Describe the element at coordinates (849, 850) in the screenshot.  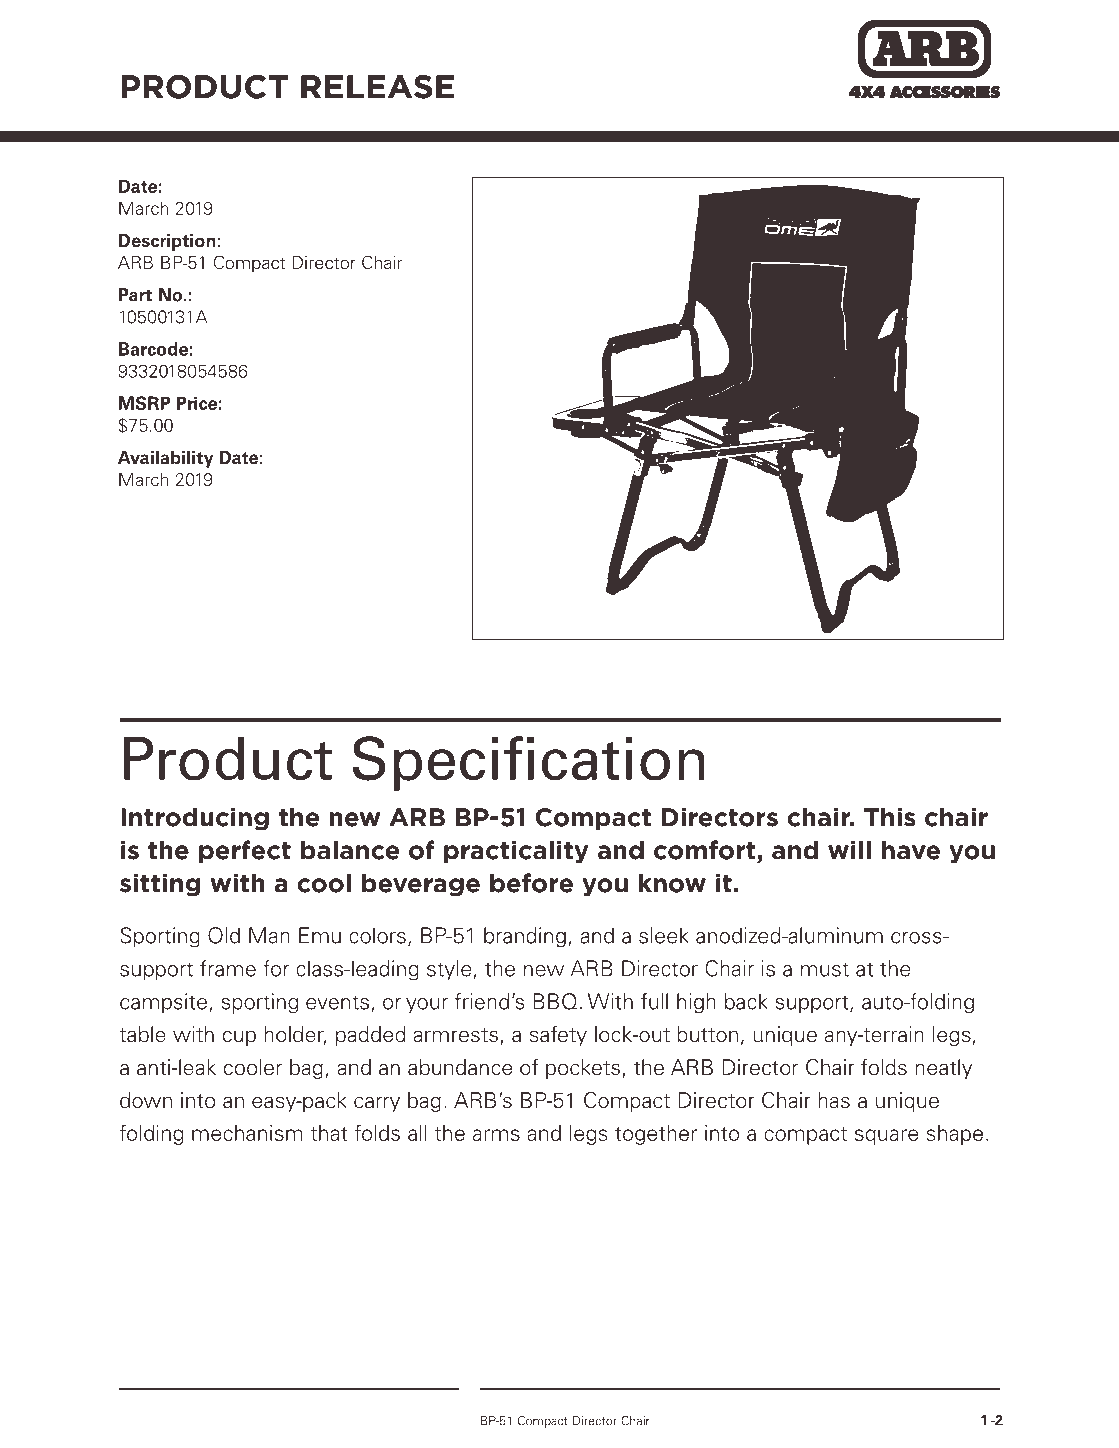
I see `will` at that location.
